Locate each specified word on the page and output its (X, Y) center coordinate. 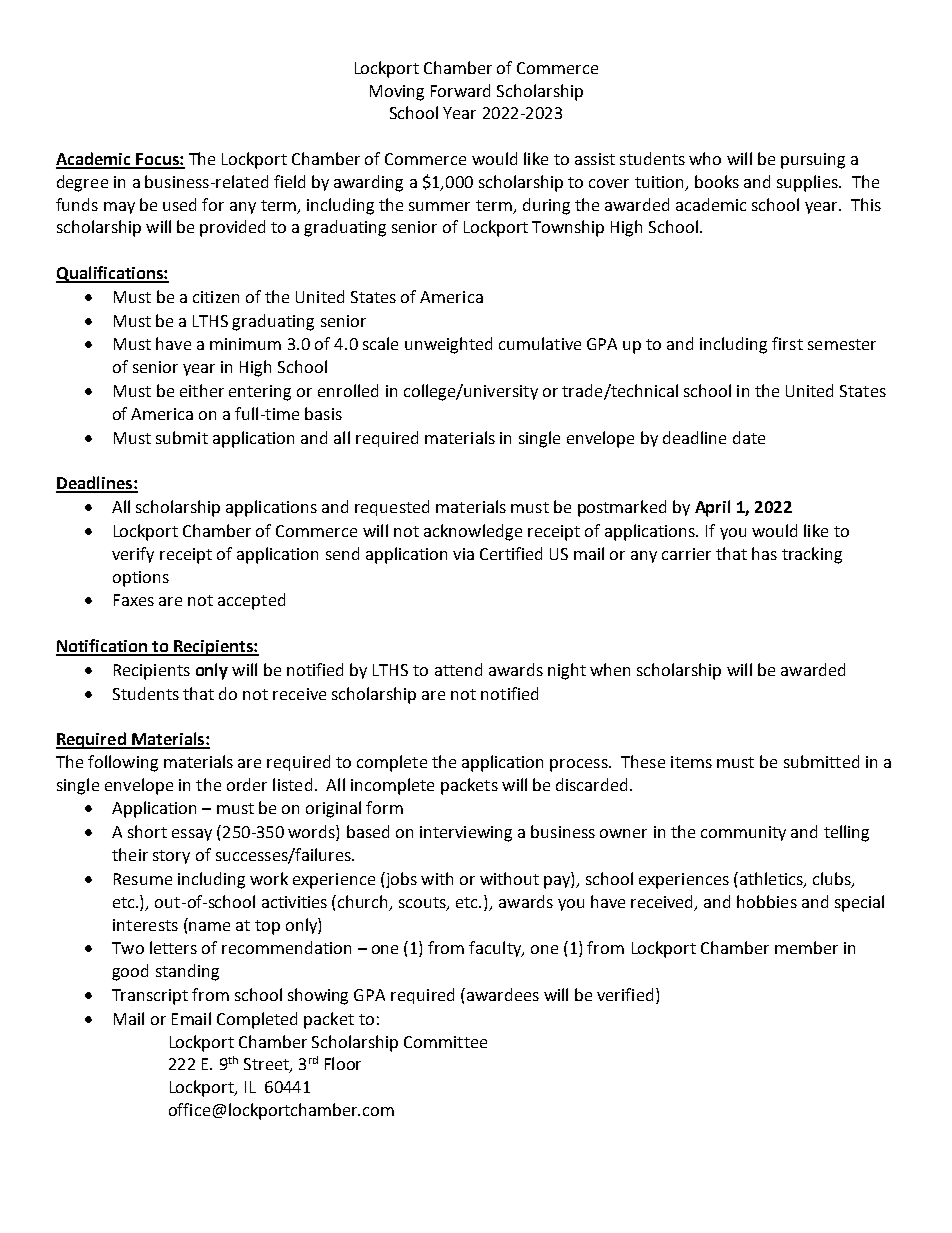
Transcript (150, 997)
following (123, 763)
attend (458, 669)
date (749, 437)
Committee (445, 1042)
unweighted (448, 345)
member (806, 947)
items (691, 762)
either (202, 390)
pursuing (813, 161)
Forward (460, 90)
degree (82, 183)
